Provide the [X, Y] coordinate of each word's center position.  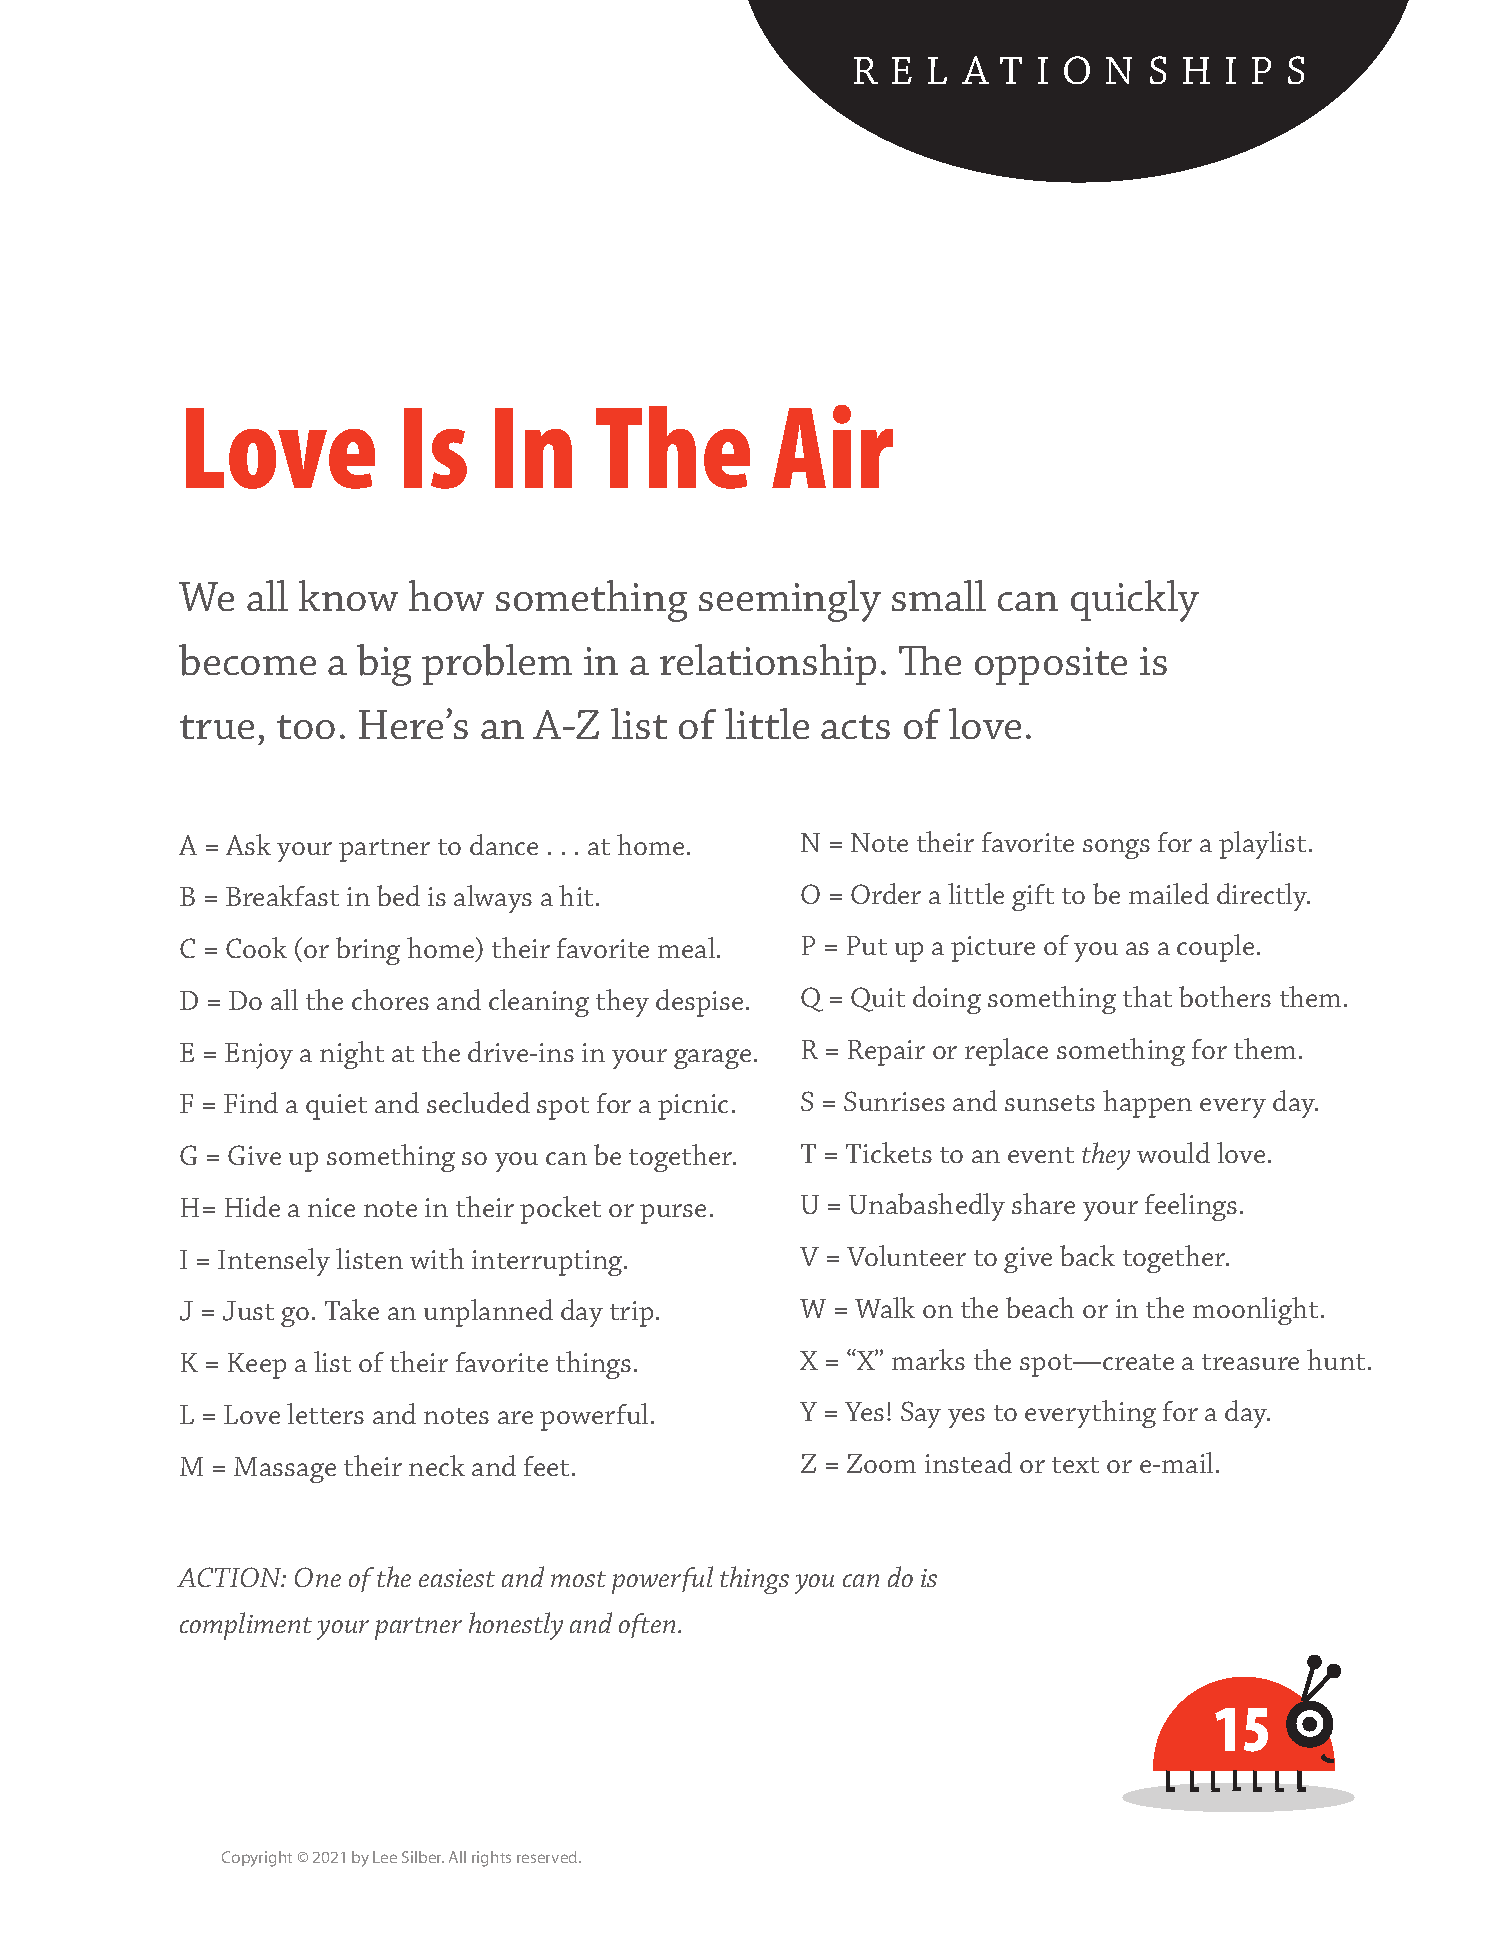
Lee [385, 1857]
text [1075, 1465]
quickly [1135, 601]
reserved [548, 1857]
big [384, 665]
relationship [768, 664]
